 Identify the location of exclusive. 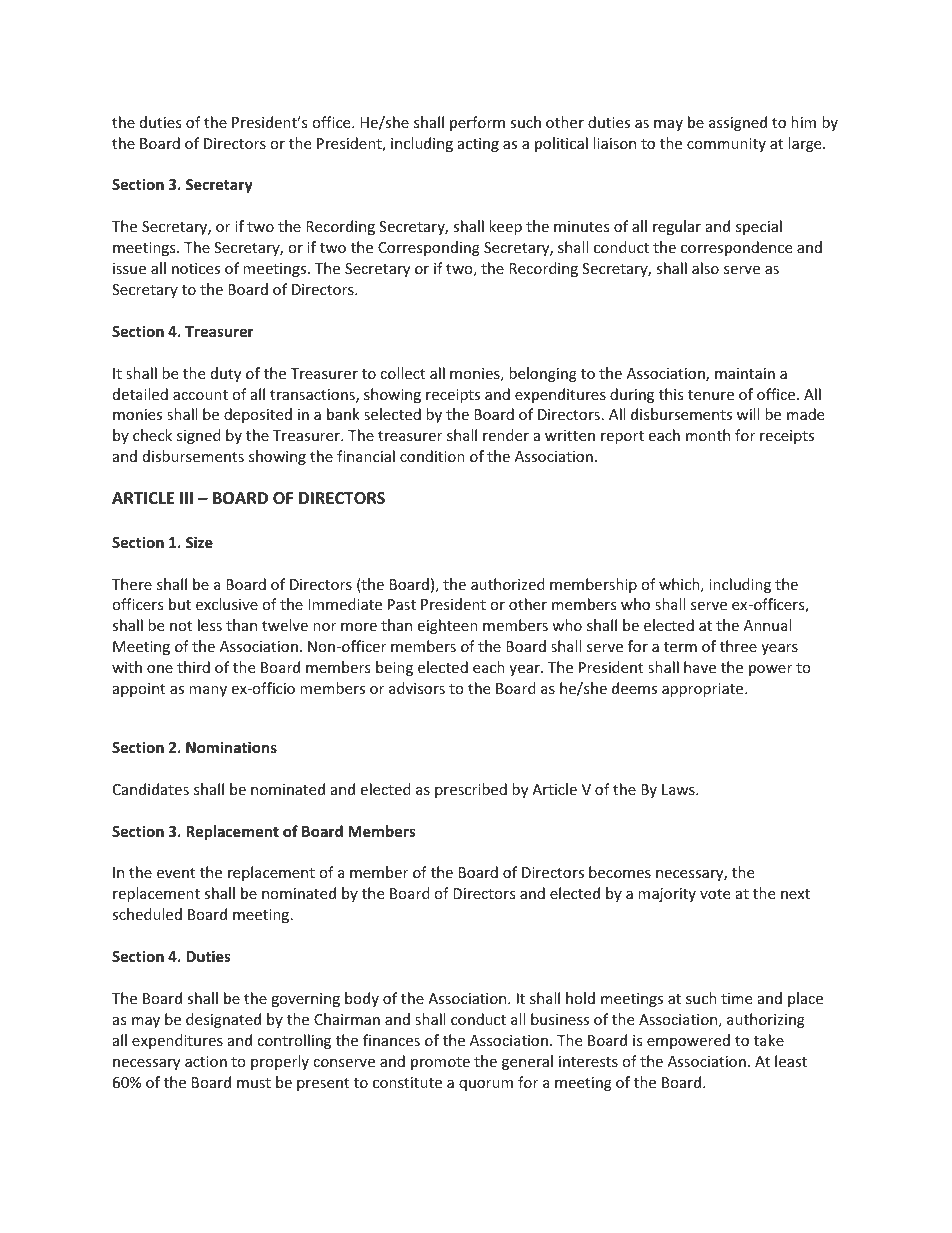
(227, 604).
